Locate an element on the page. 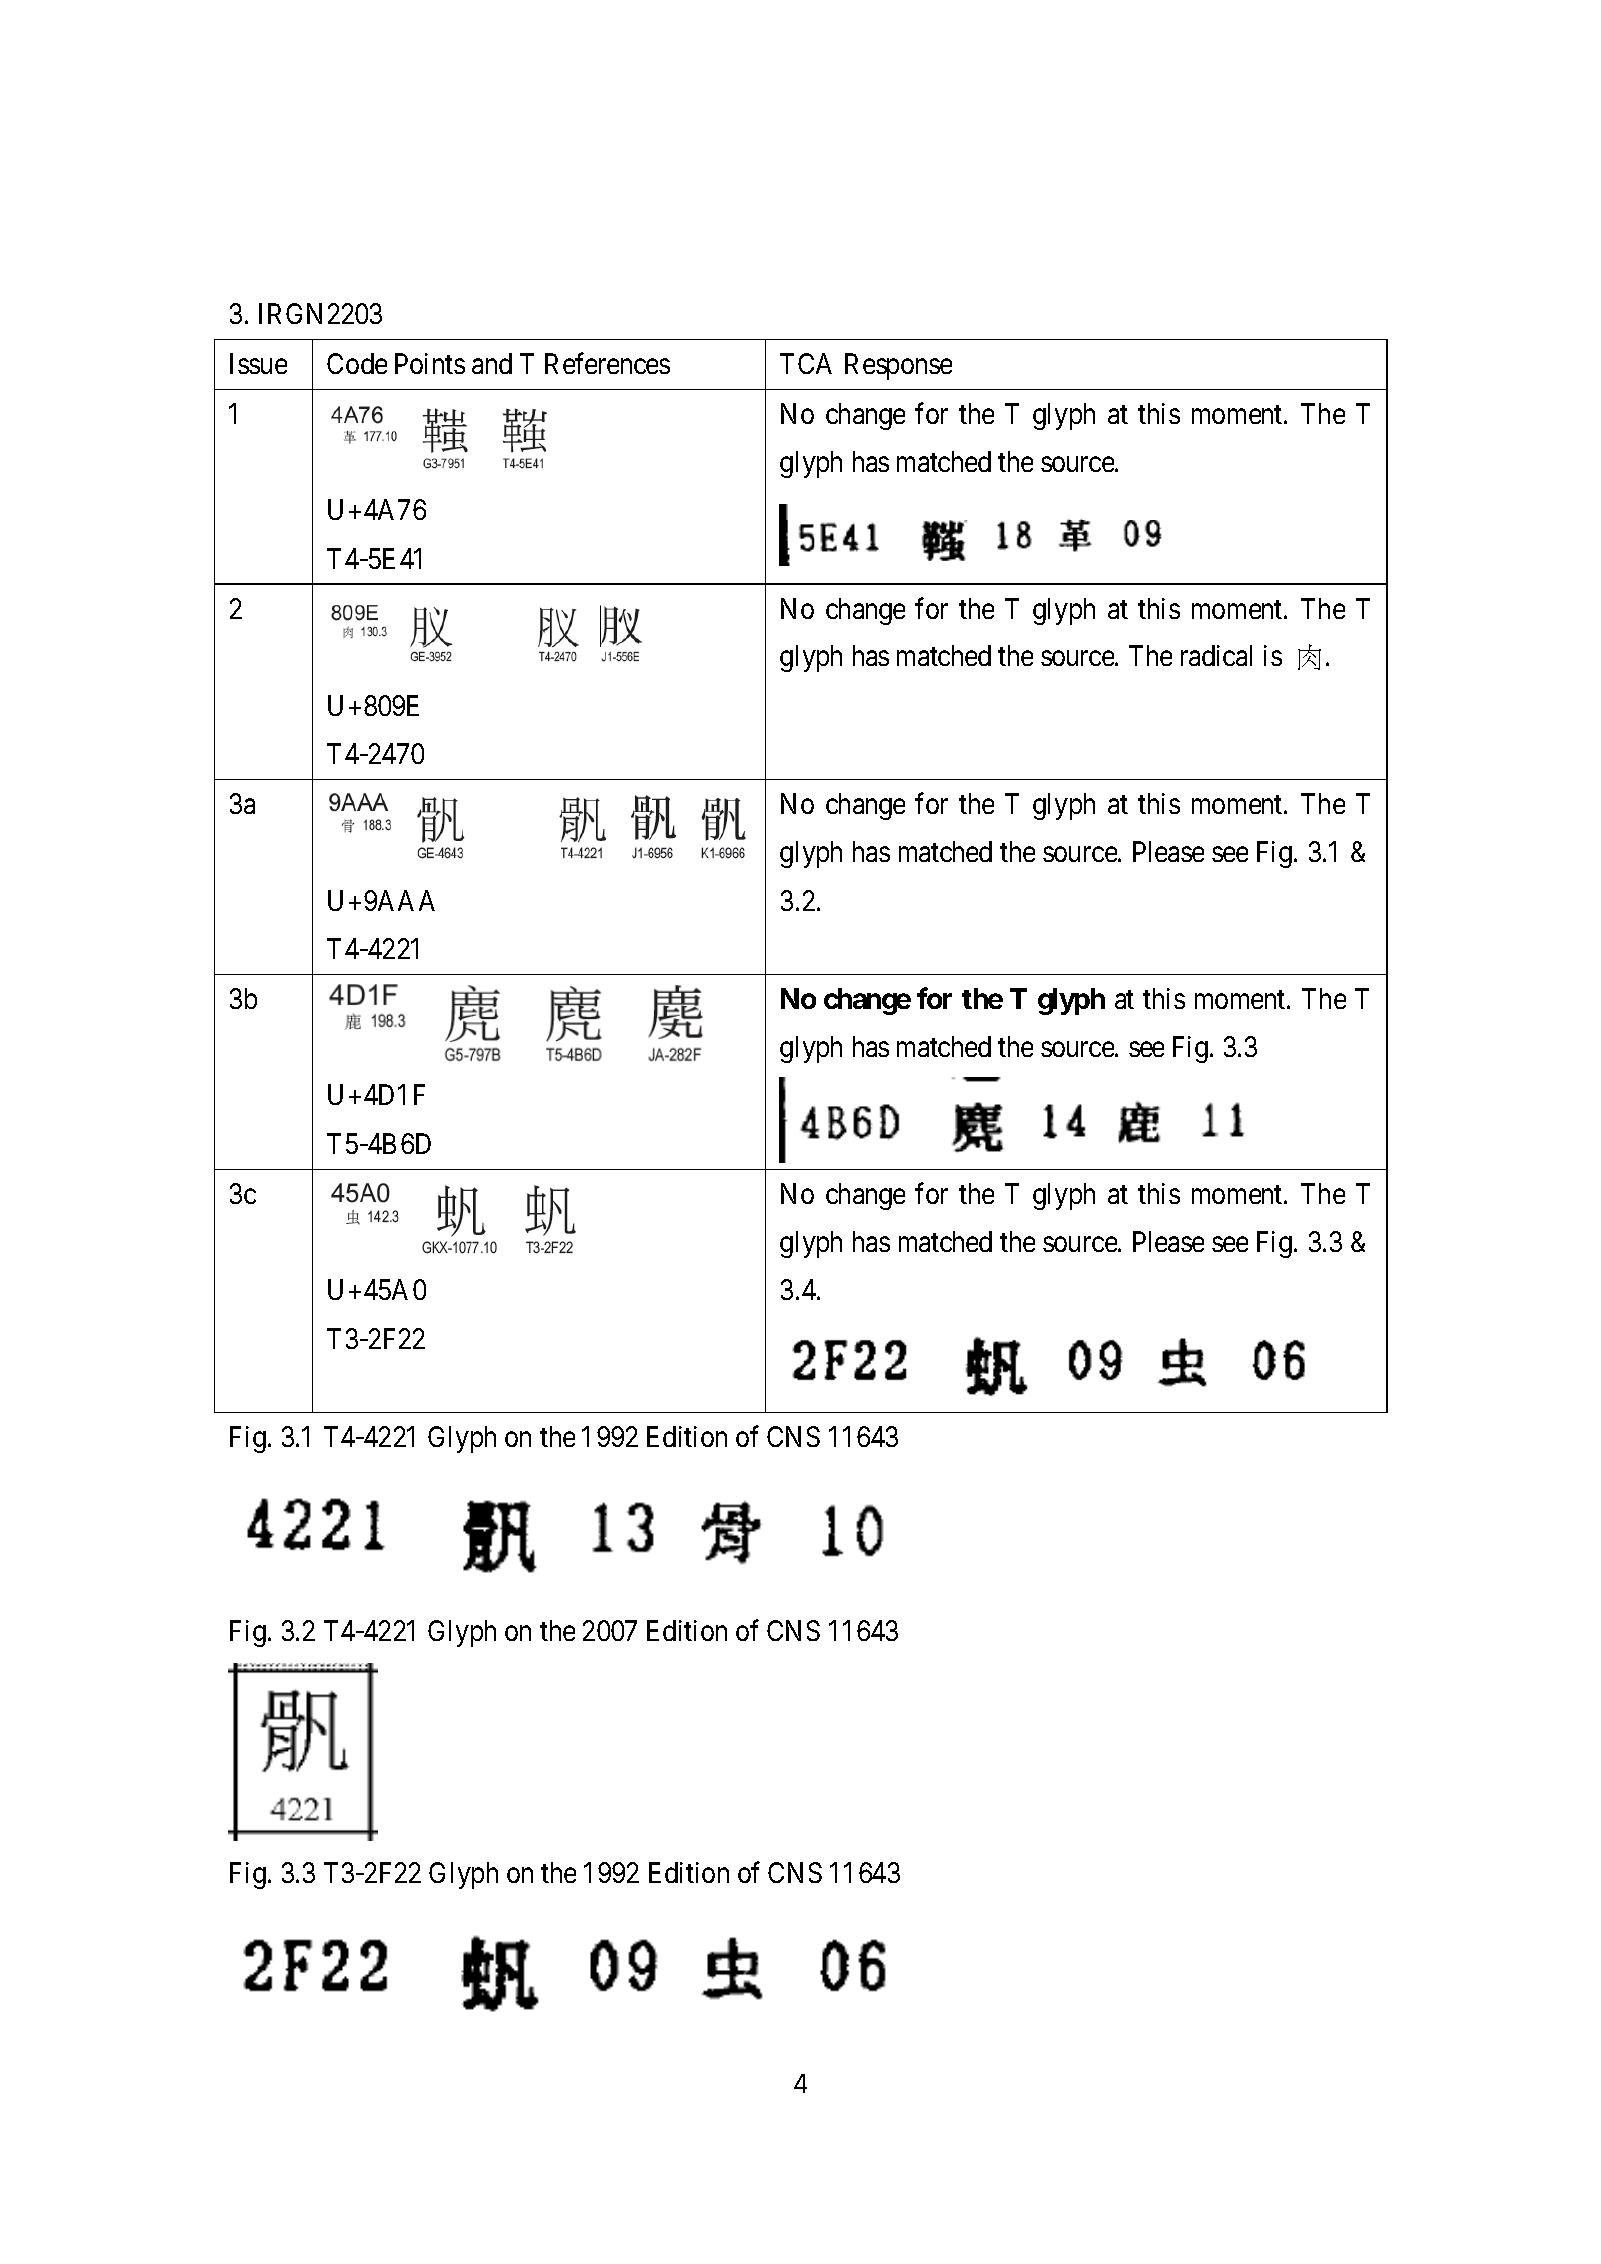  radical is located at coordinates (1216, 655).
